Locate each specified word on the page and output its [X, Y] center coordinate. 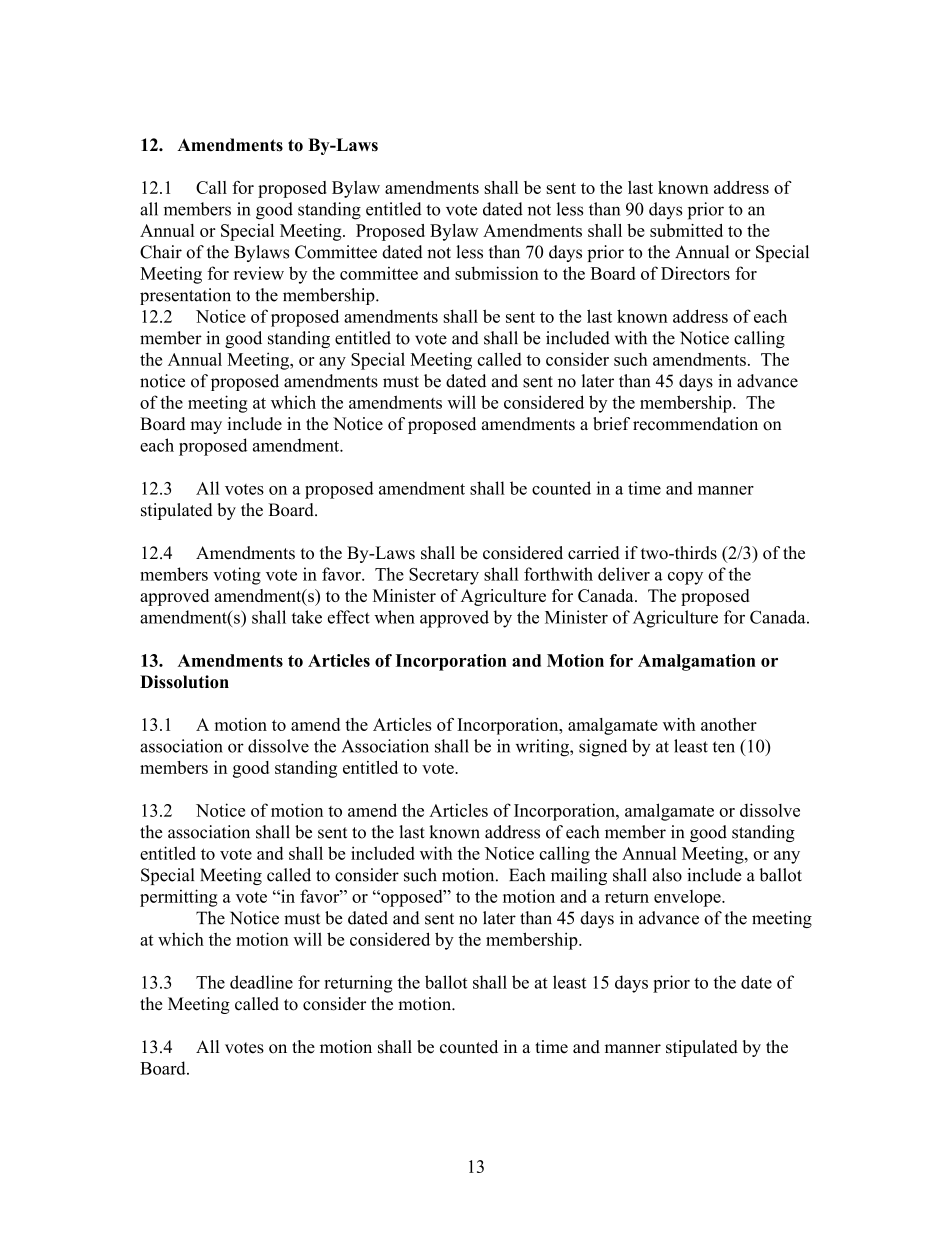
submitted [686, 230]
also [667, 875]
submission [497, 273]
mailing [579, 876]
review [259, 273]
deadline [261, 982]
